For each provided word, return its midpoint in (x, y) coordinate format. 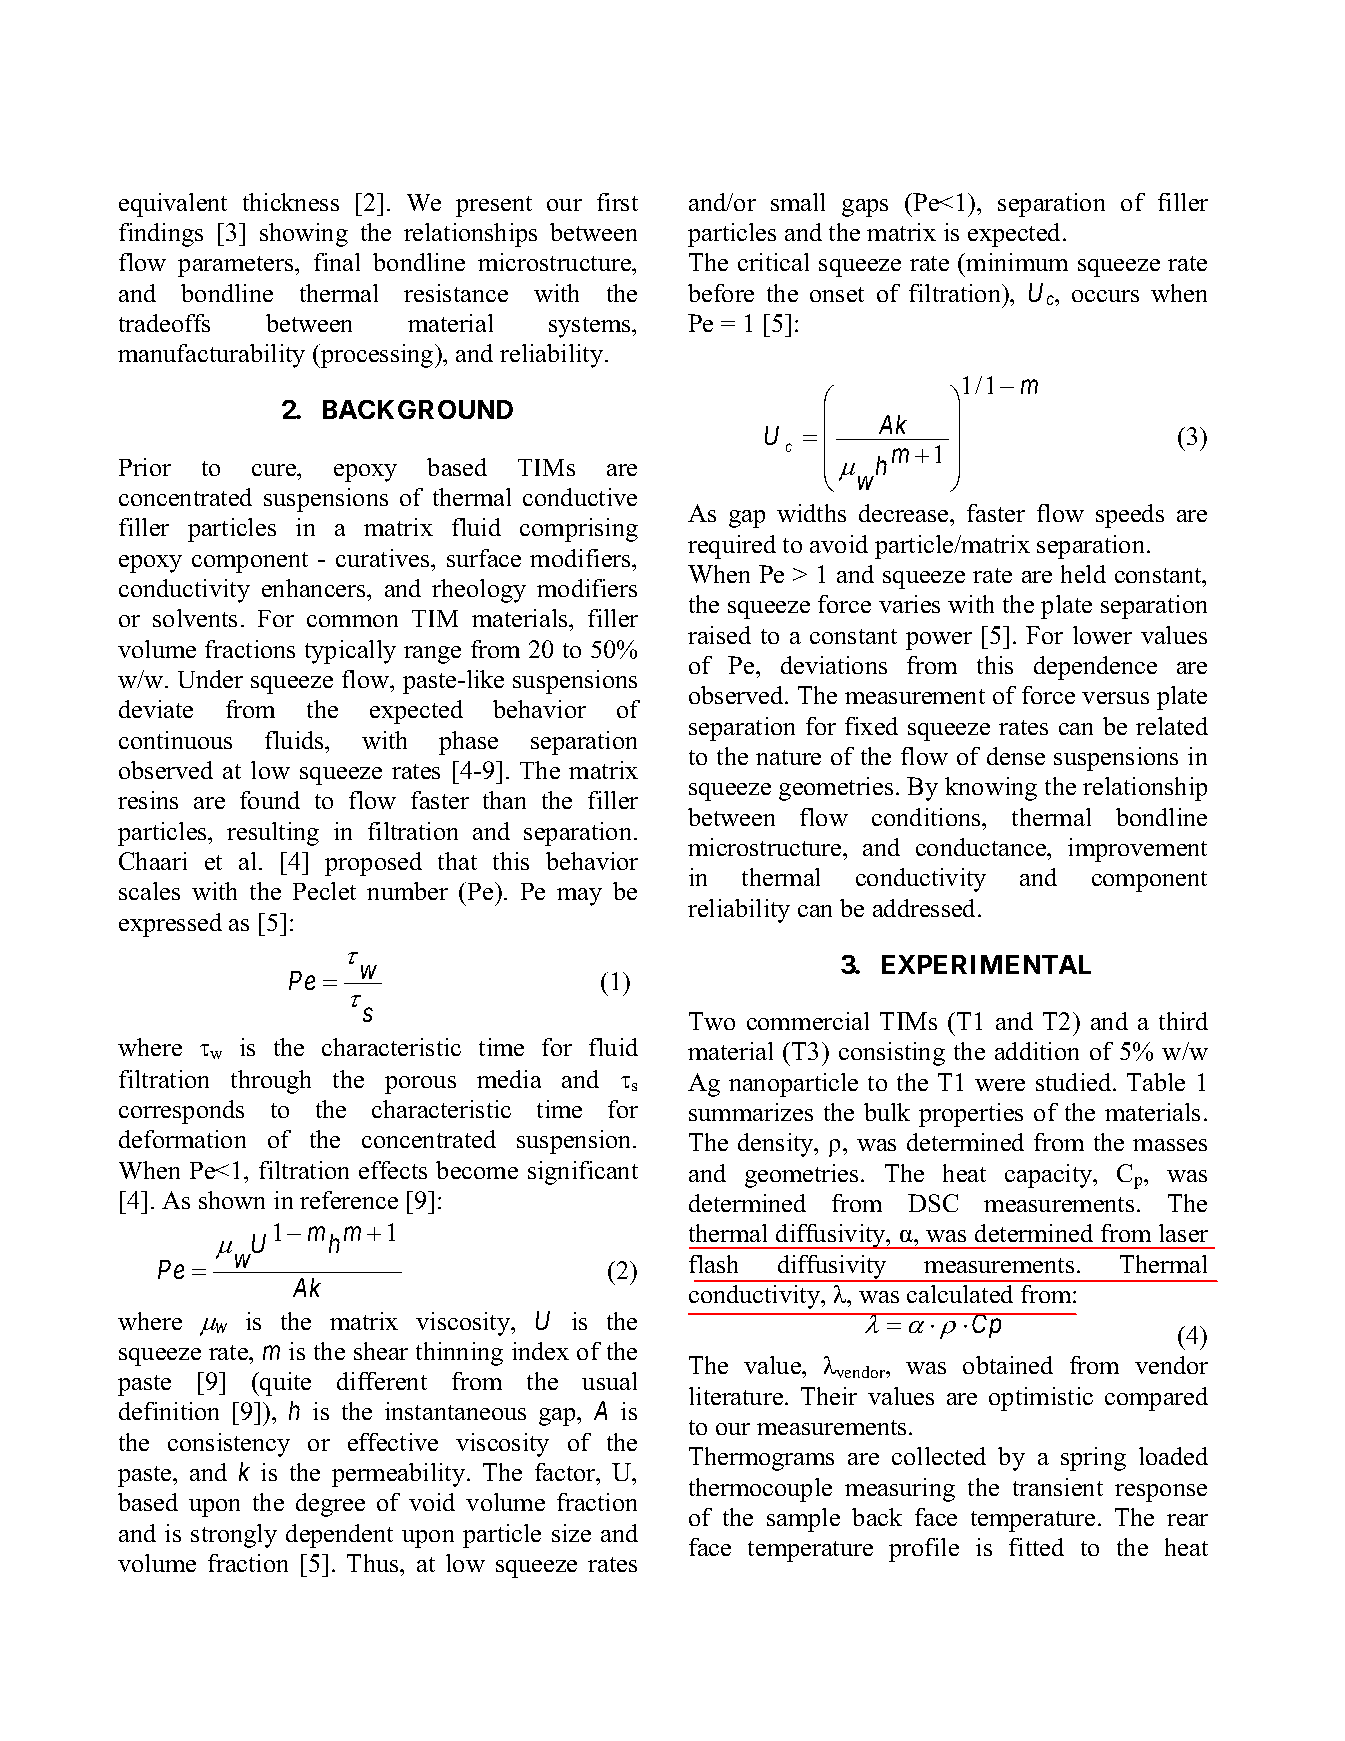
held (1083, 574)
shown (232, 1200)
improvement (1137, 850)
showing (304, 235)
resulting (273, 834)
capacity (1050, 1176)
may (579, 897)
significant (583, 1173)
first (617, 202)
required (732, 547)
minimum (1017, 262)
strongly (234, 1536)
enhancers (315, 588)
